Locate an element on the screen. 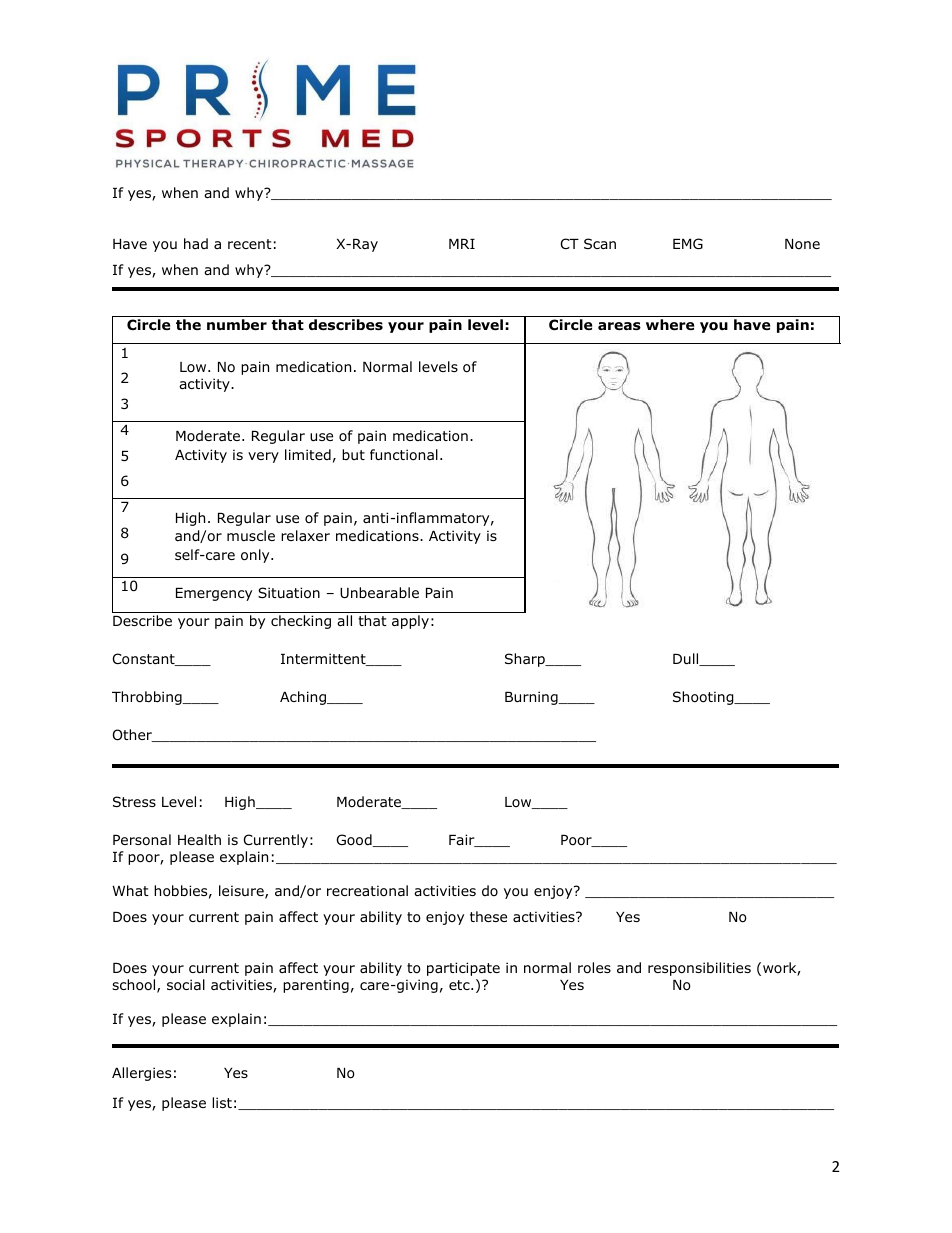 Image resolution: width=952 pixels, height=1233 pixels. roles is located at coordinates (594, 968).
